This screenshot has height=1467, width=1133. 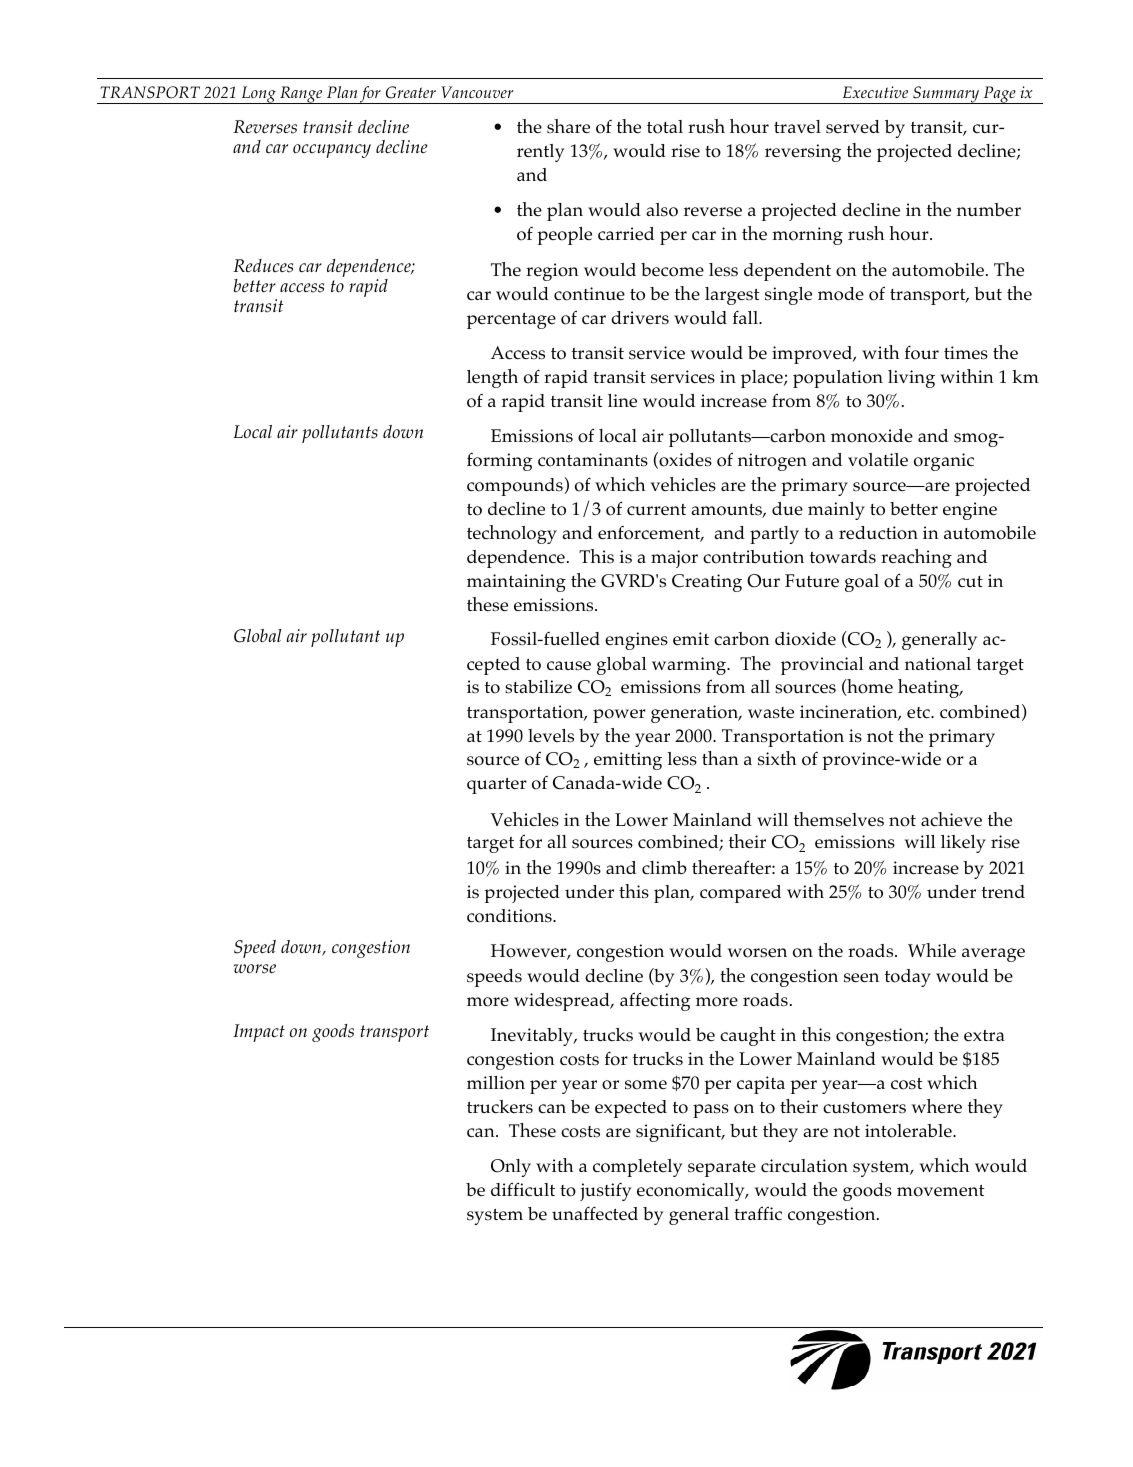 I want to click on completely, so click(x=637, y=1168).
